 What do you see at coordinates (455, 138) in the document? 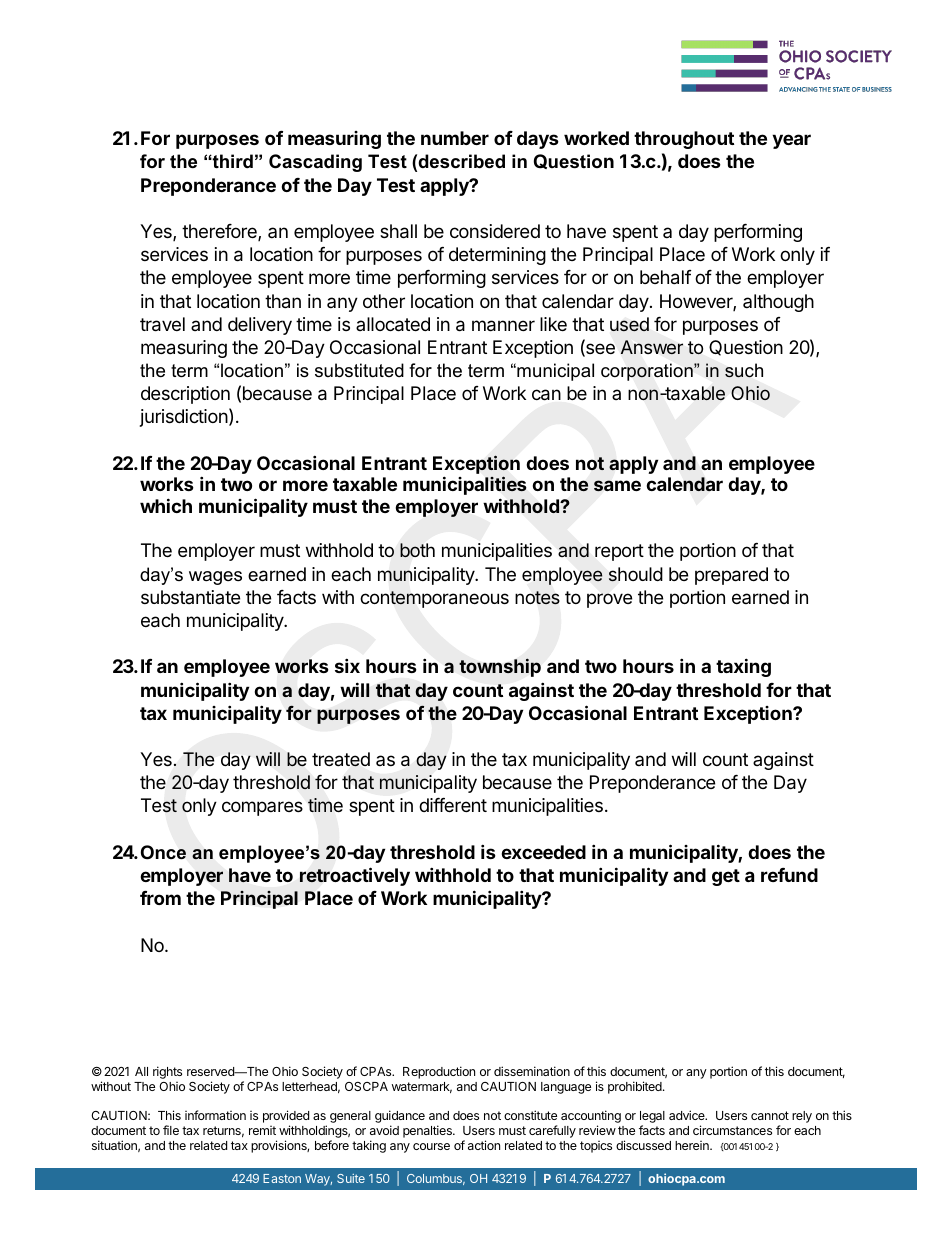
I see `number` at bounding box center [455, 138].
